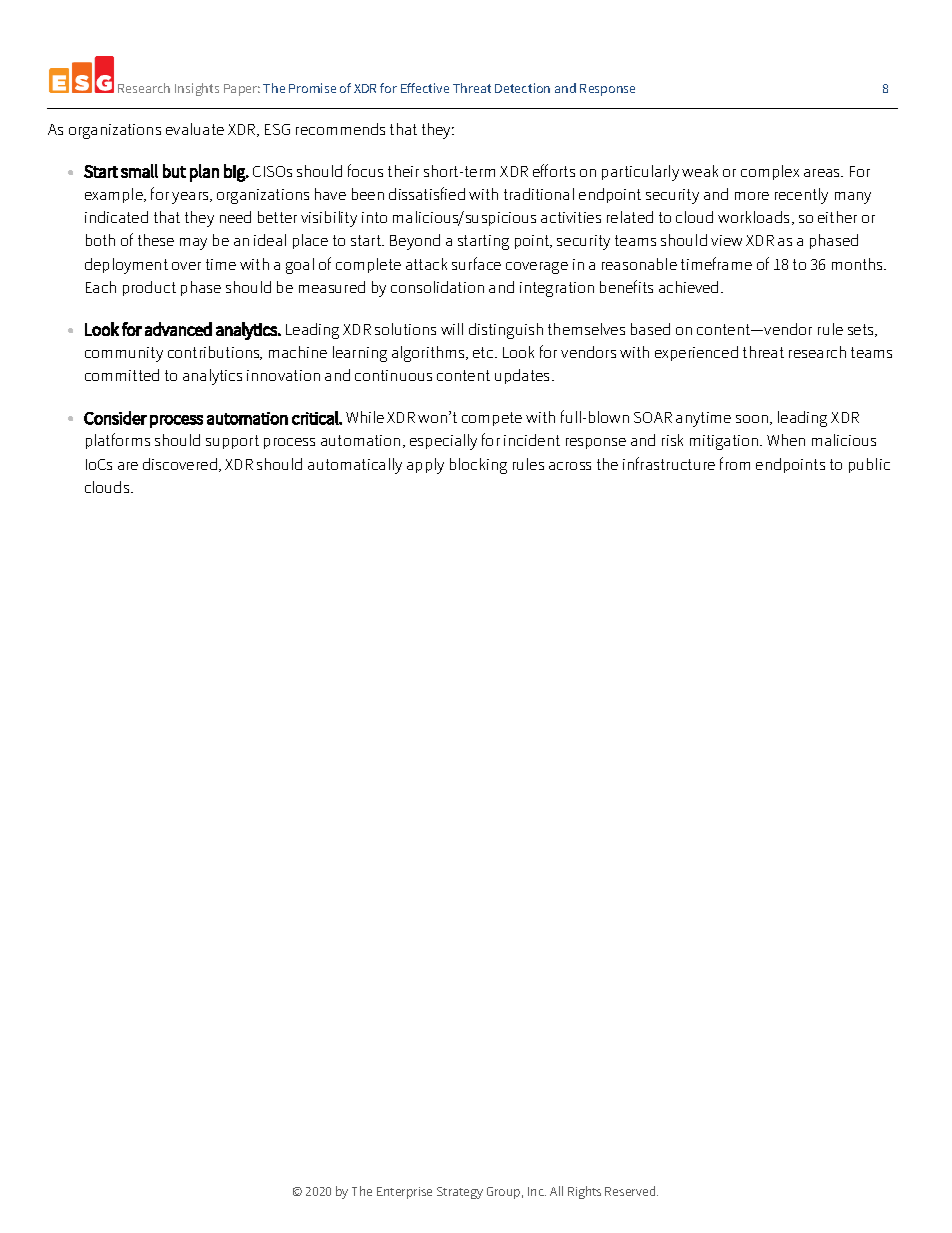  I want to click on complex, so click(770, 172).
